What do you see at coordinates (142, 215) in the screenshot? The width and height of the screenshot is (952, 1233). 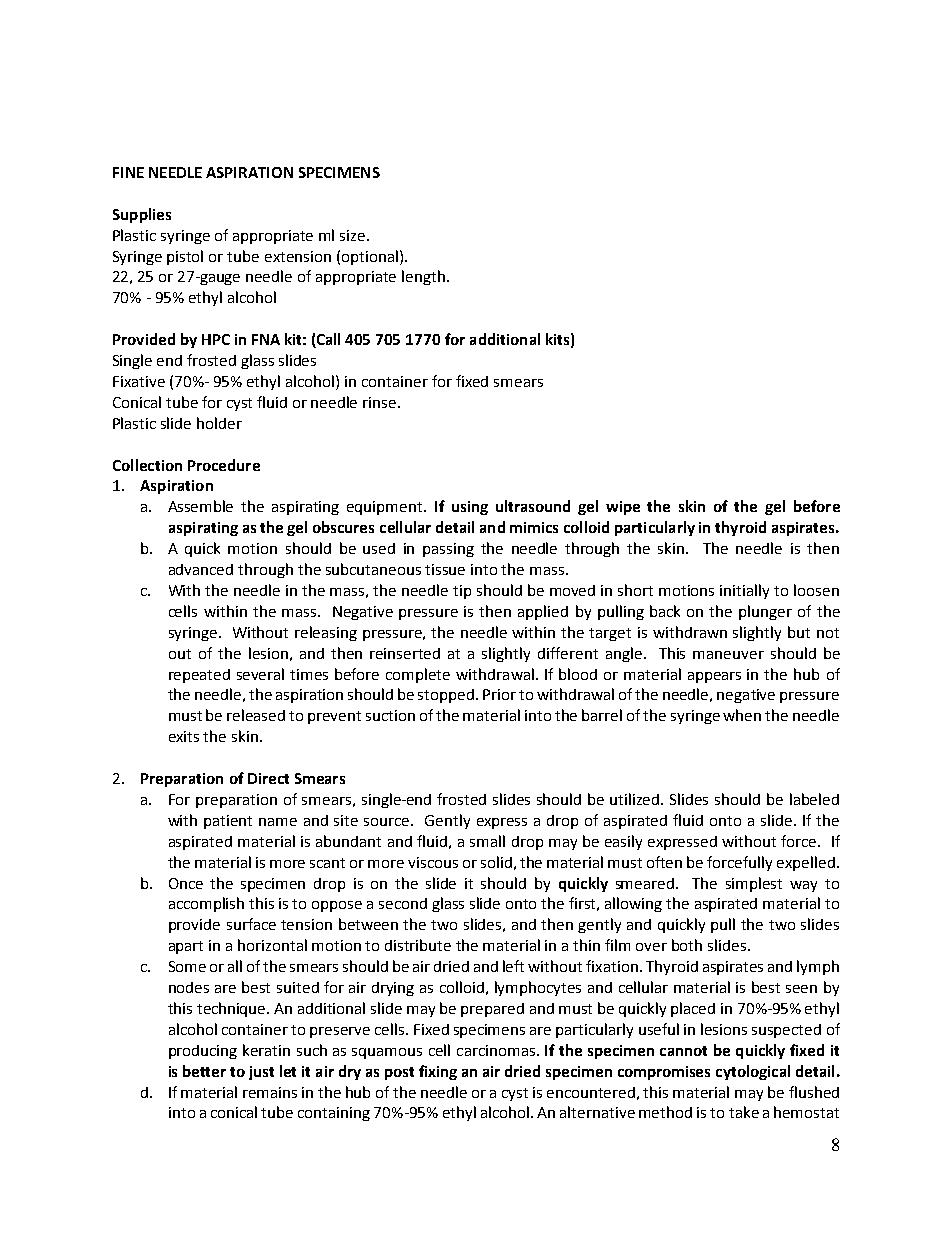 I see `Supplies` at bounding box center [142, 215].
